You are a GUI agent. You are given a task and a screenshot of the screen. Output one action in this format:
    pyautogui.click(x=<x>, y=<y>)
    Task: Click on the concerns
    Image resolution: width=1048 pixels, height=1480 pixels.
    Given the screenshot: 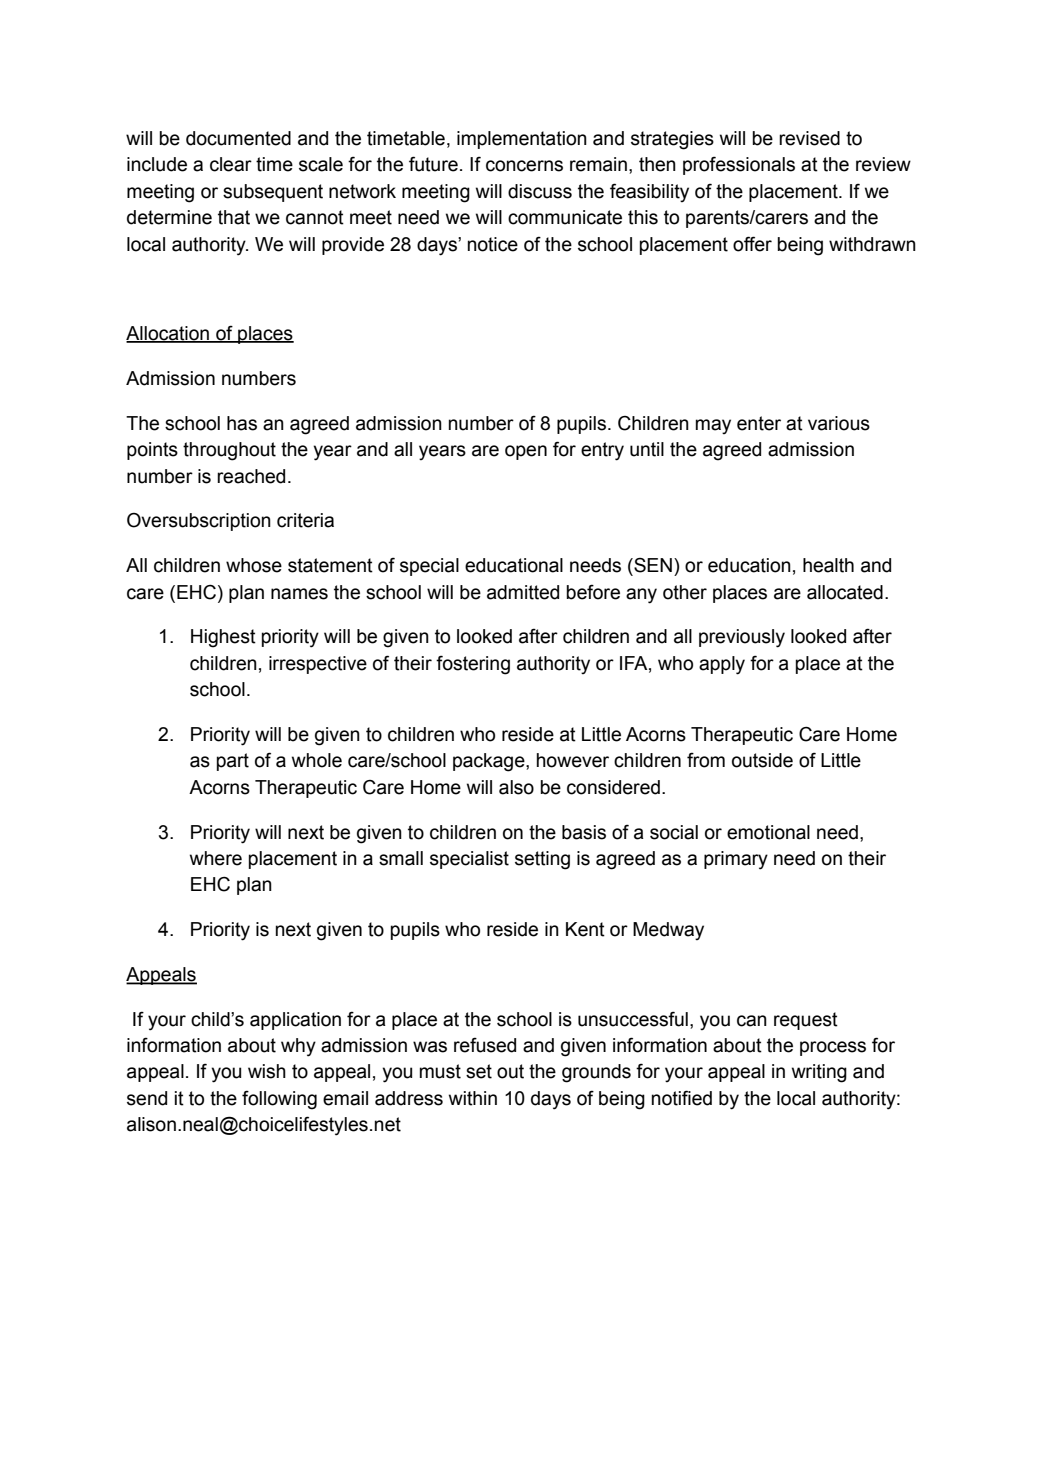 What is the action you would take?
    pyautogui.click(x=524, y=166)
